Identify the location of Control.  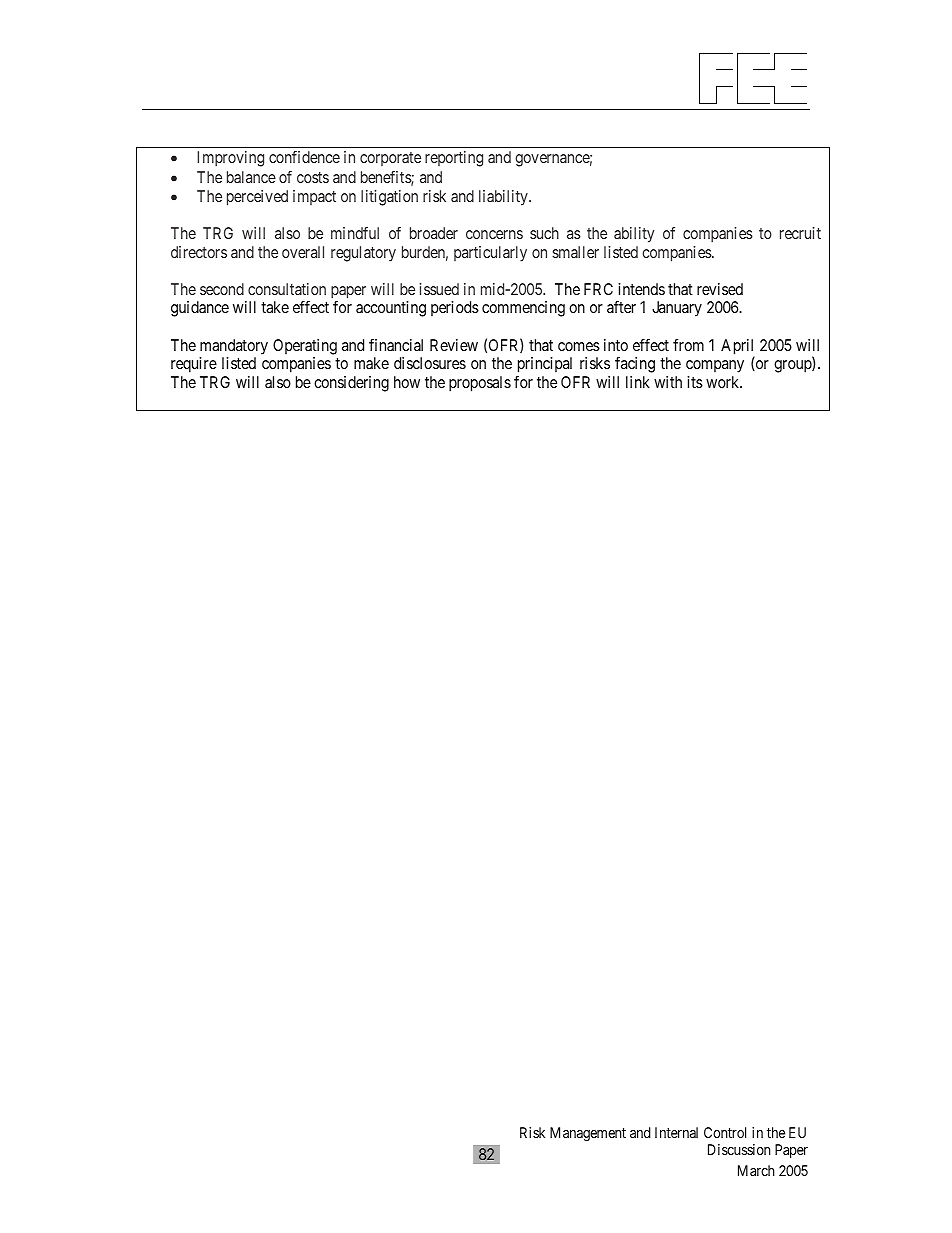
(725, 1132).
